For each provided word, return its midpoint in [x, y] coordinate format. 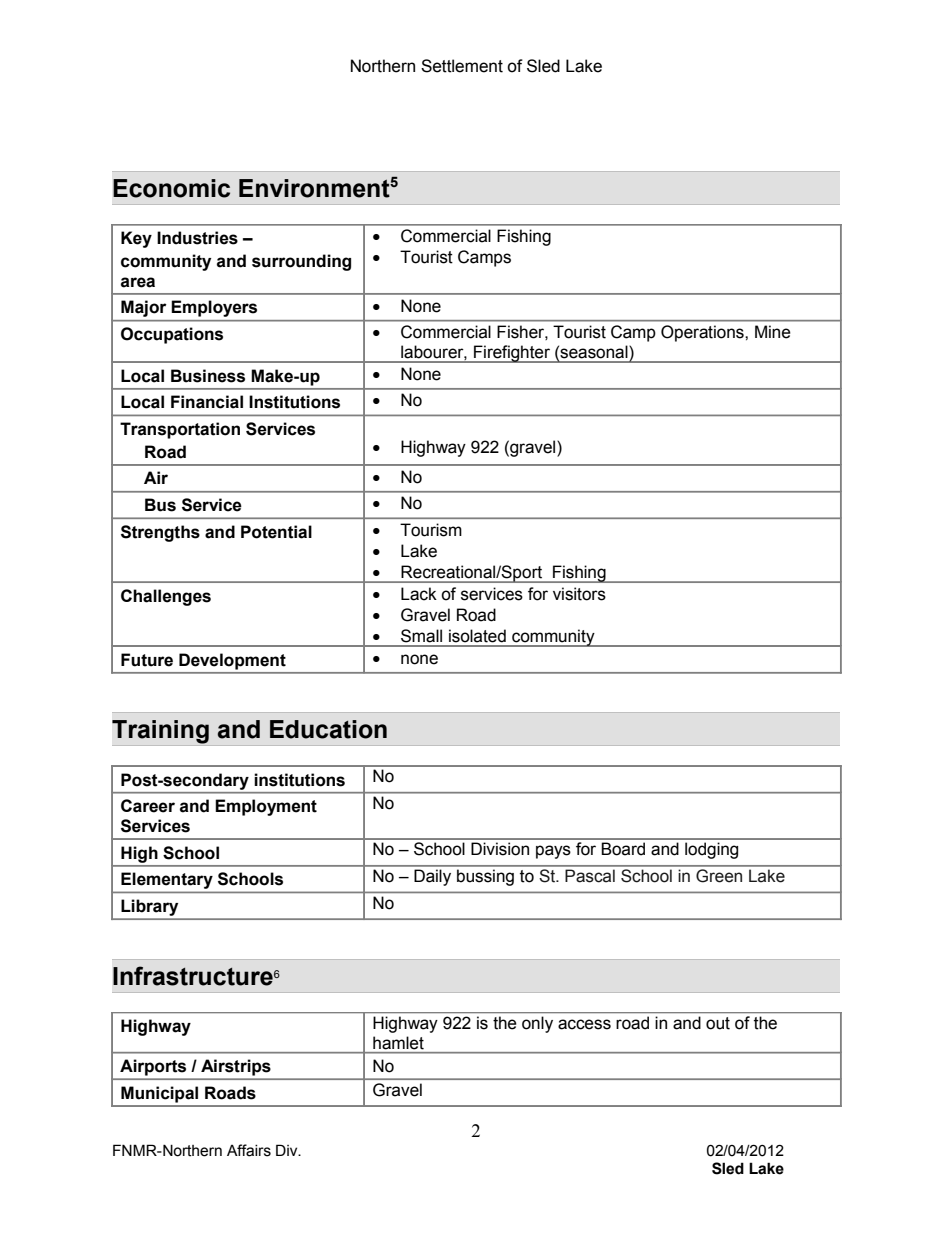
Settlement [462, 66]
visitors [579, 594]
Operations [703, 333]
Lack [419, 594]
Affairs [249, 1150]
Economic [171, 188]
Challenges [166, 597]
